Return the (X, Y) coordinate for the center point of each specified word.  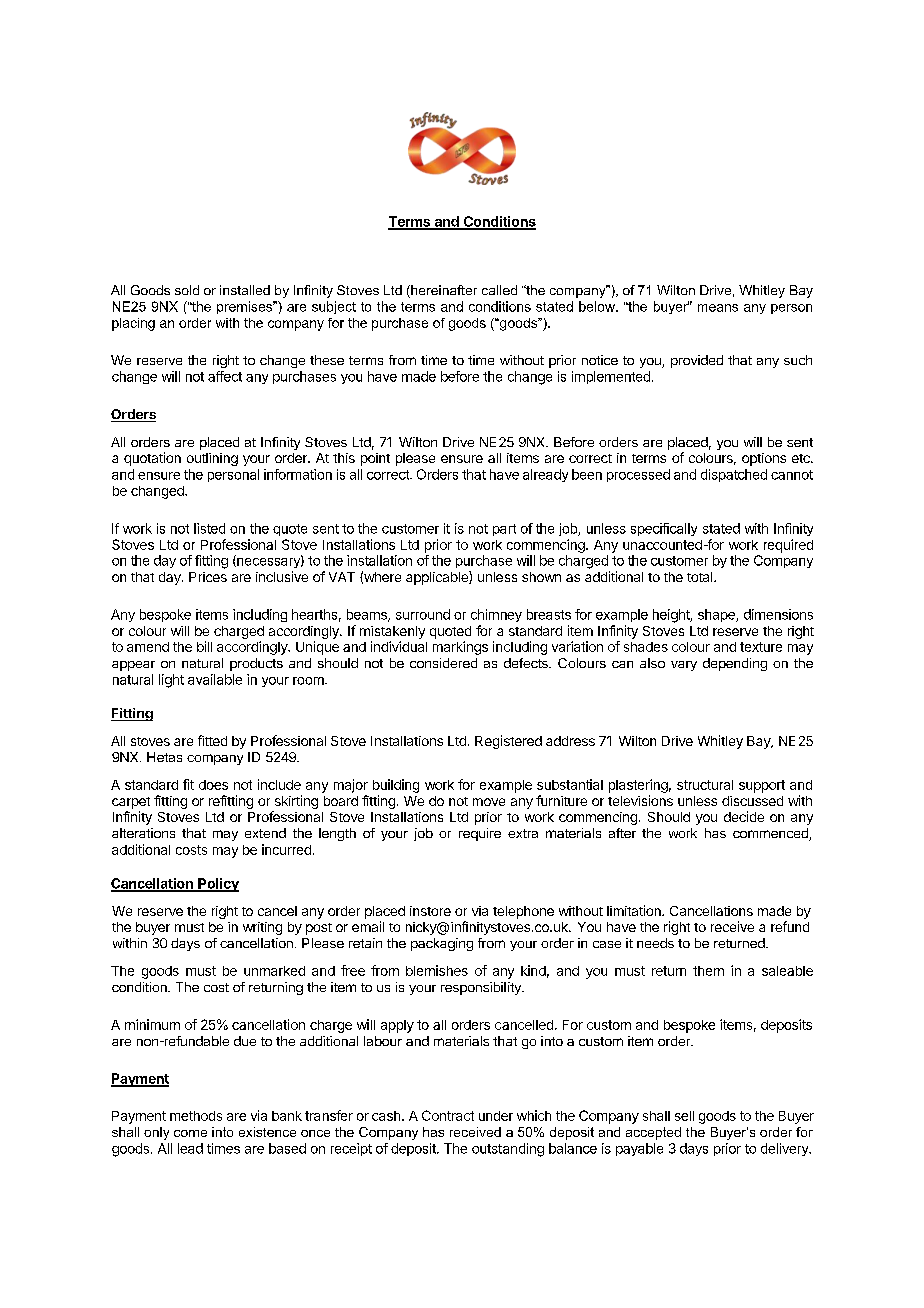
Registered (508, 742)
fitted (212, 740)
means (718, 308)
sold (187, 290)
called (499, 290)
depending (735, 664)
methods (196, 1116)
